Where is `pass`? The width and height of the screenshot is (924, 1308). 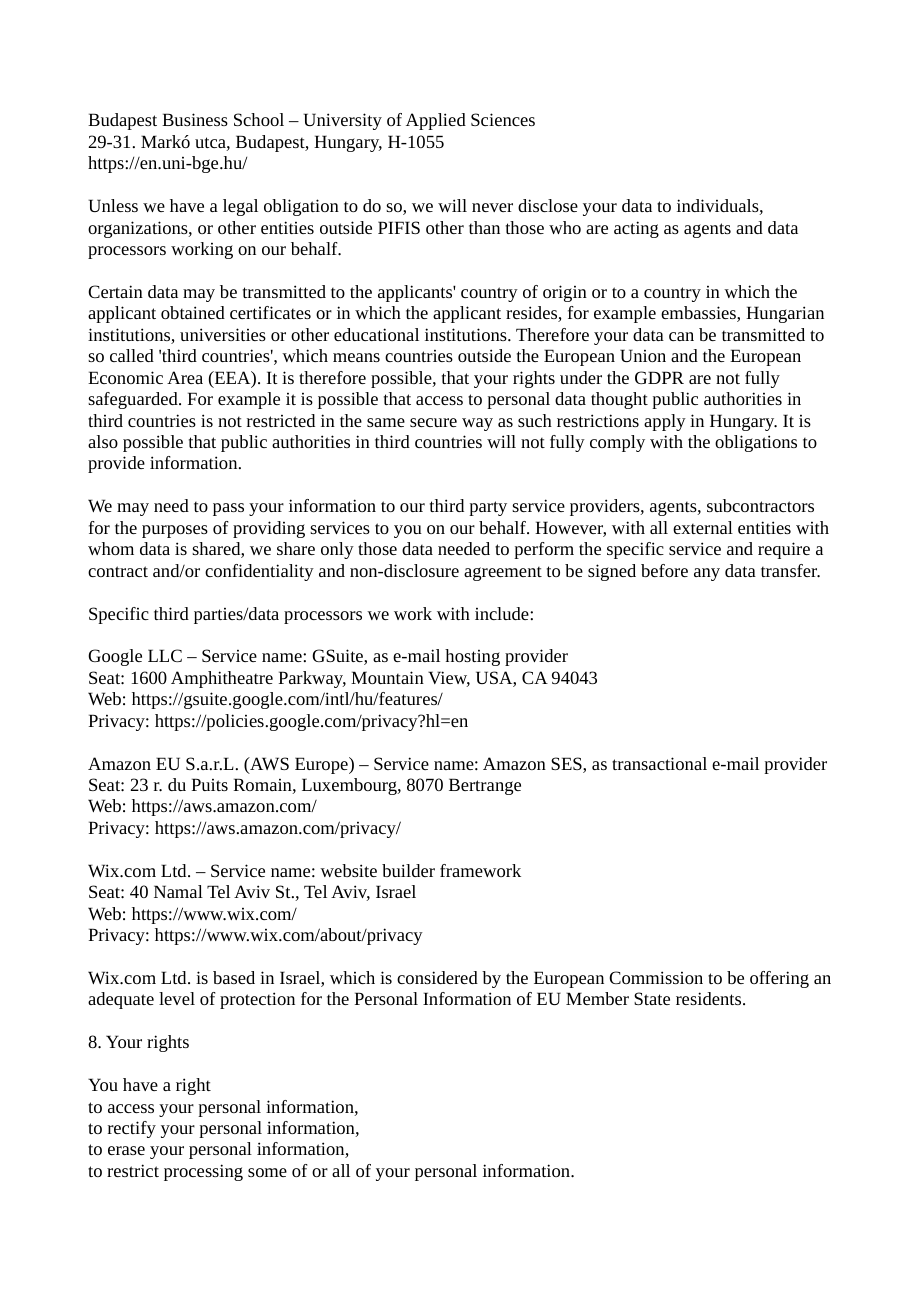 pass is located at coordinates (228, 509).
